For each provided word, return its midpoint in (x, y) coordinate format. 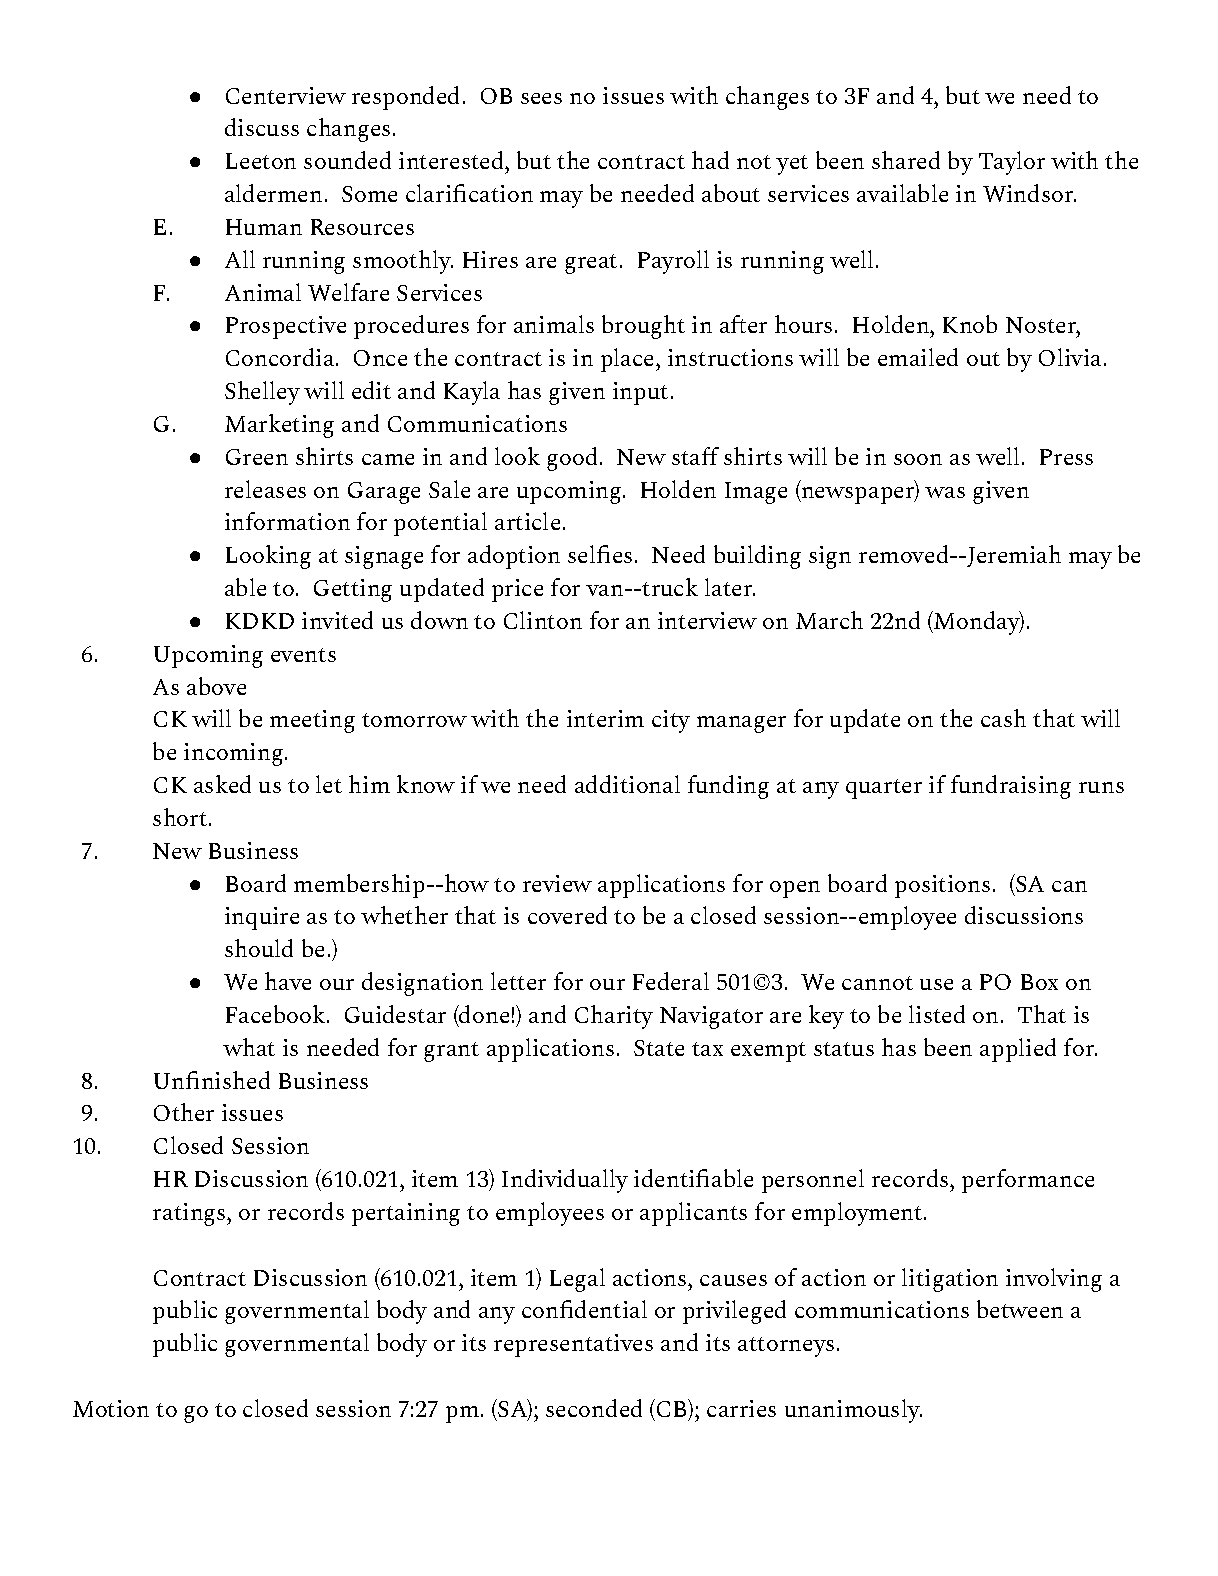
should (259, 948)
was (945, 492)
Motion (111, 1408)
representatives (573, 1345)
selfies (600, 554)
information (287, 521)
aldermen (273, 193)
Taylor (1012, 163)
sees (541, 98)
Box (1039, 982)
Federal (671, 981)
